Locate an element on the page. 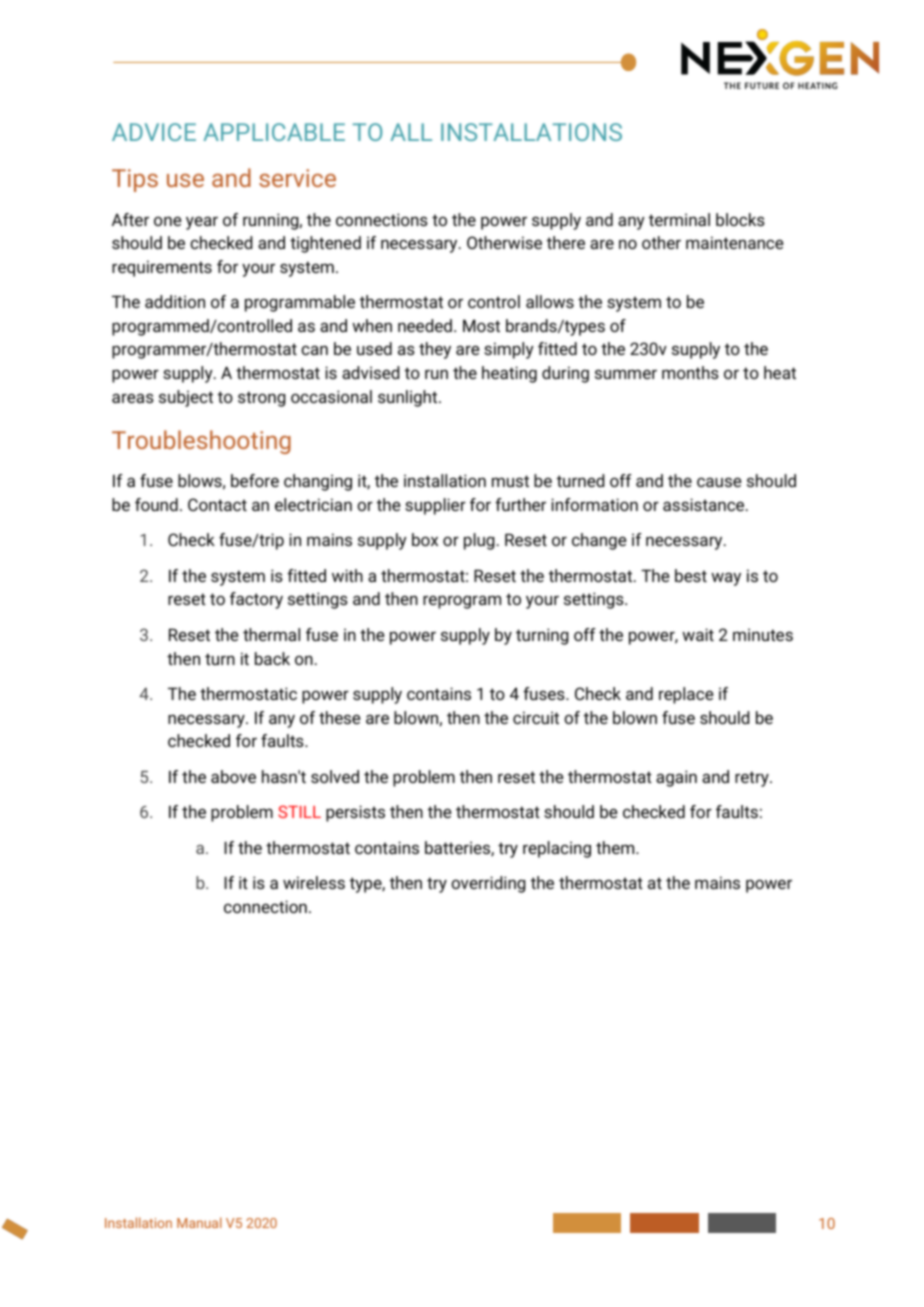  wireless is located at coordinates (314, 882).
